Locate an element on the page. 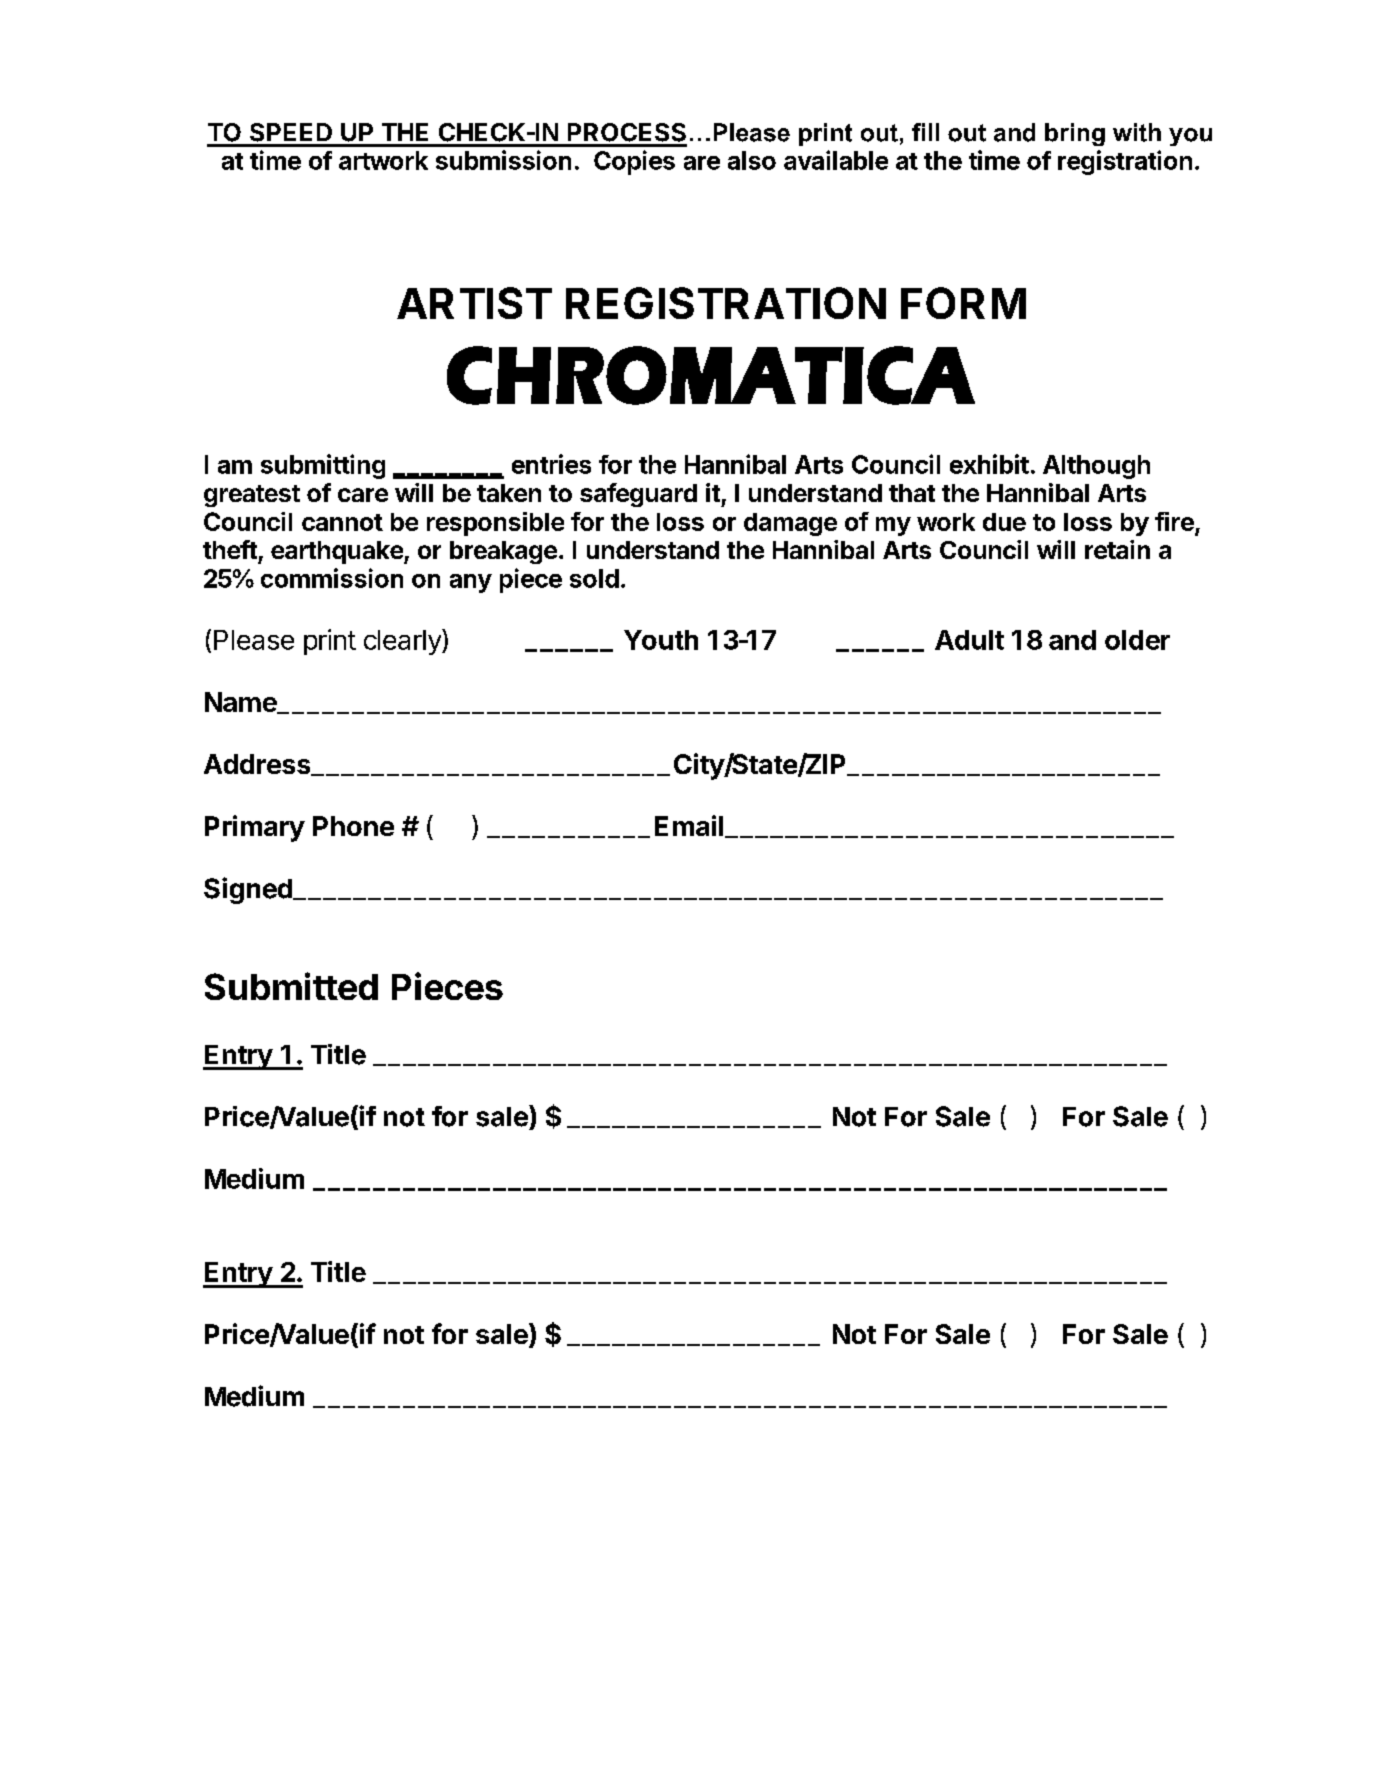 The image size is (1380, 1785). Adult is located at coordinates (969, 640).
